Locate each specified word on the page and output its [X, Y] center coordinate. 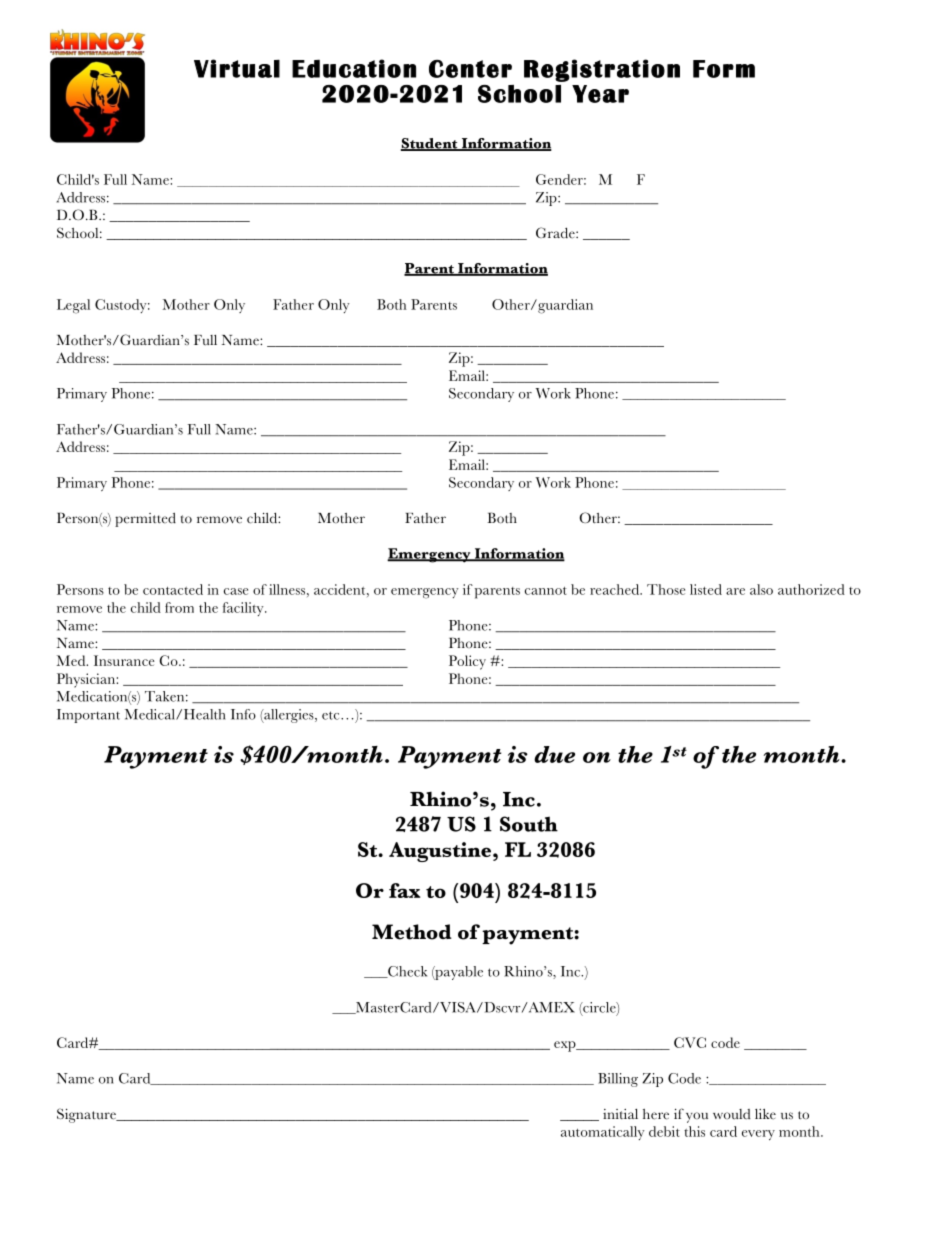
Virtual [237, 68]
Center [470, 68]
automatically [603, 1133]
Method [412, 932]
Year [600, 94]
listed [706, 589]
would [731, 1114]
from [179, 607]
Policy [467, 662]
